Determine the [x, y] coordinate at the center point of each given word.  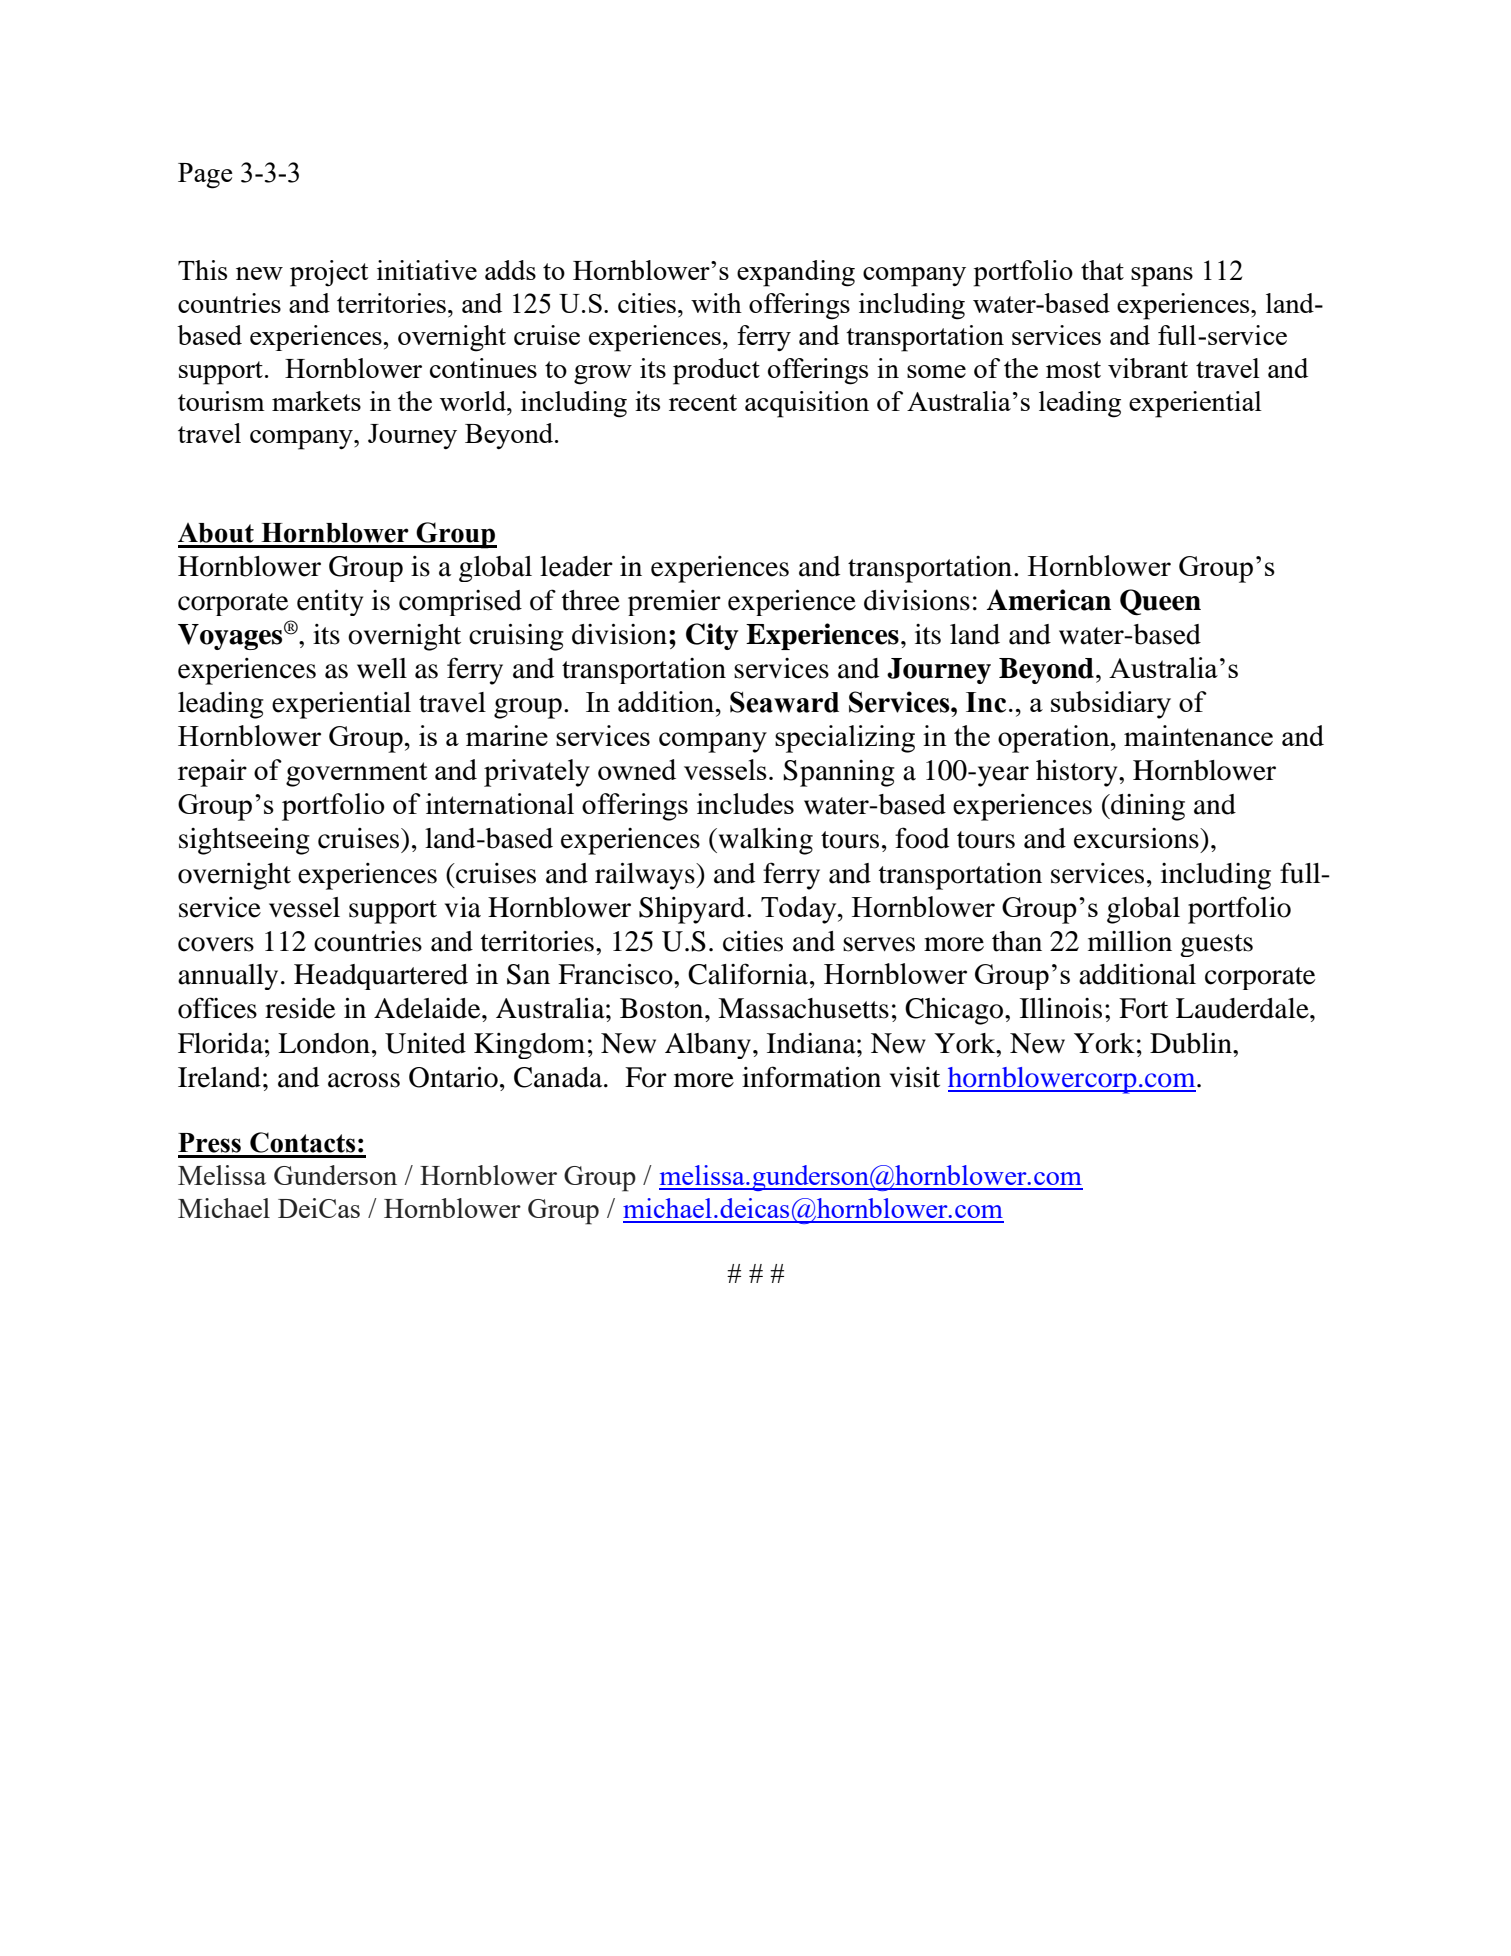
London [324, 1043]
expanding [796, 273]
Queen [1160, 602]
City [712, 636]
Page [205, 176]
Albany [708, 1046]
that [1102, 270]
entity [330, 603]
